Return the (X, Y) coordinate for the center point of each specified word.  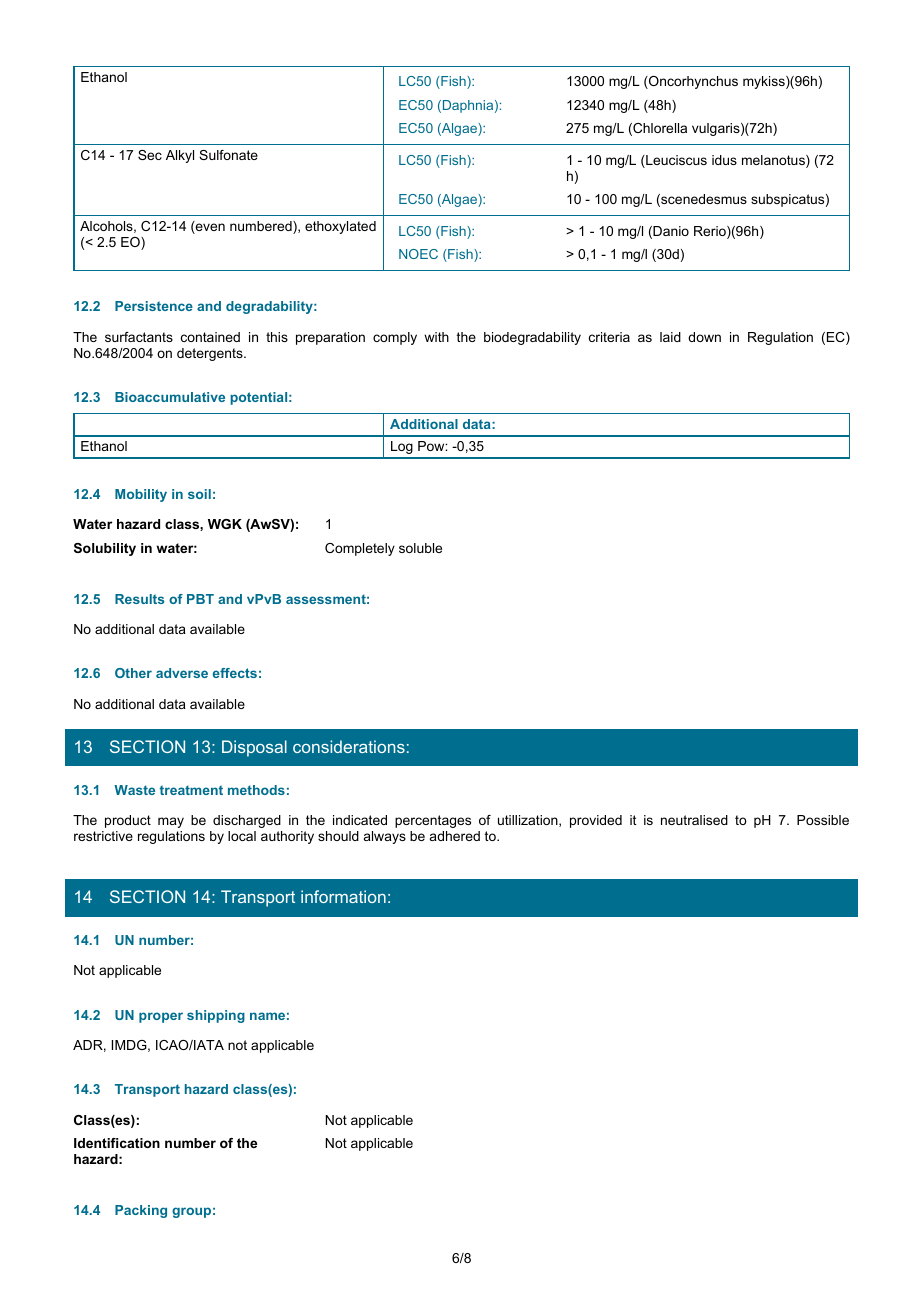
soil (199, 494)
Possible (823, 820)
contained (210, 337)
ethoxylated (340, 227)
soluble (420, 548)
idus (724, 160)
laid (670, 337)
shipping (216, 1016)
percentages (433, 821)
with (436, 337)
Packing (141, 1211)
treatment (191, 790)
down (704, 337)
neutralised (694, 820)
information (343, 896)
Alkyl (180, 156)
